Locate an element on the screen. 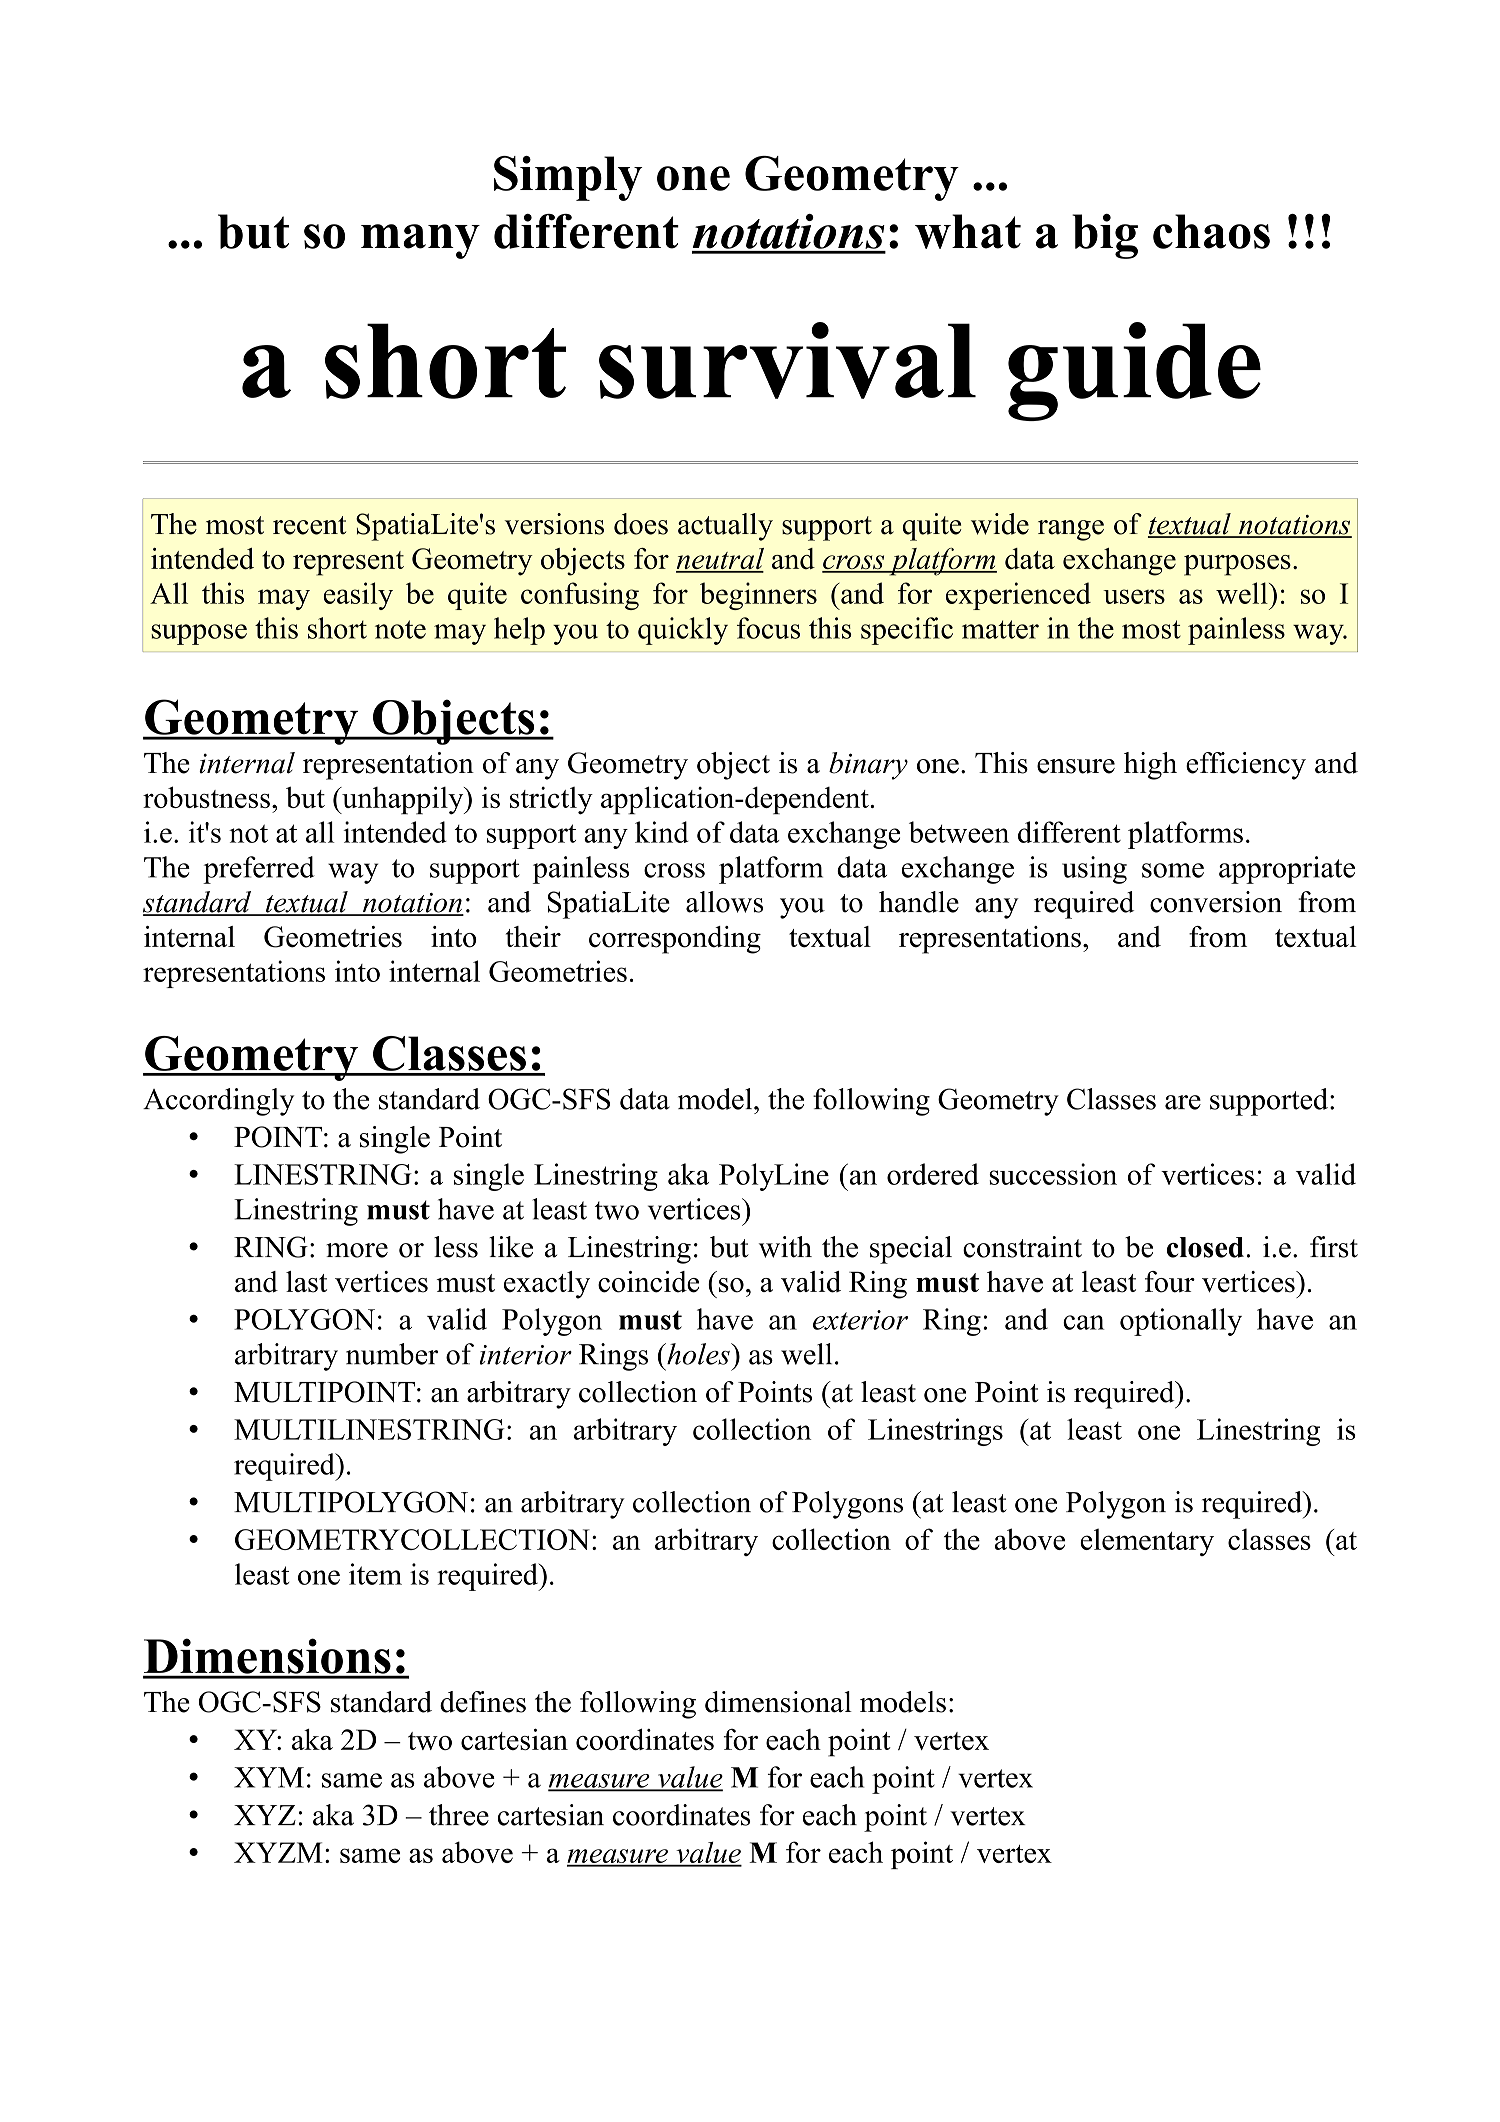 The image size is (1500, 2122). conversion is located at coordinates (1216, 902).
